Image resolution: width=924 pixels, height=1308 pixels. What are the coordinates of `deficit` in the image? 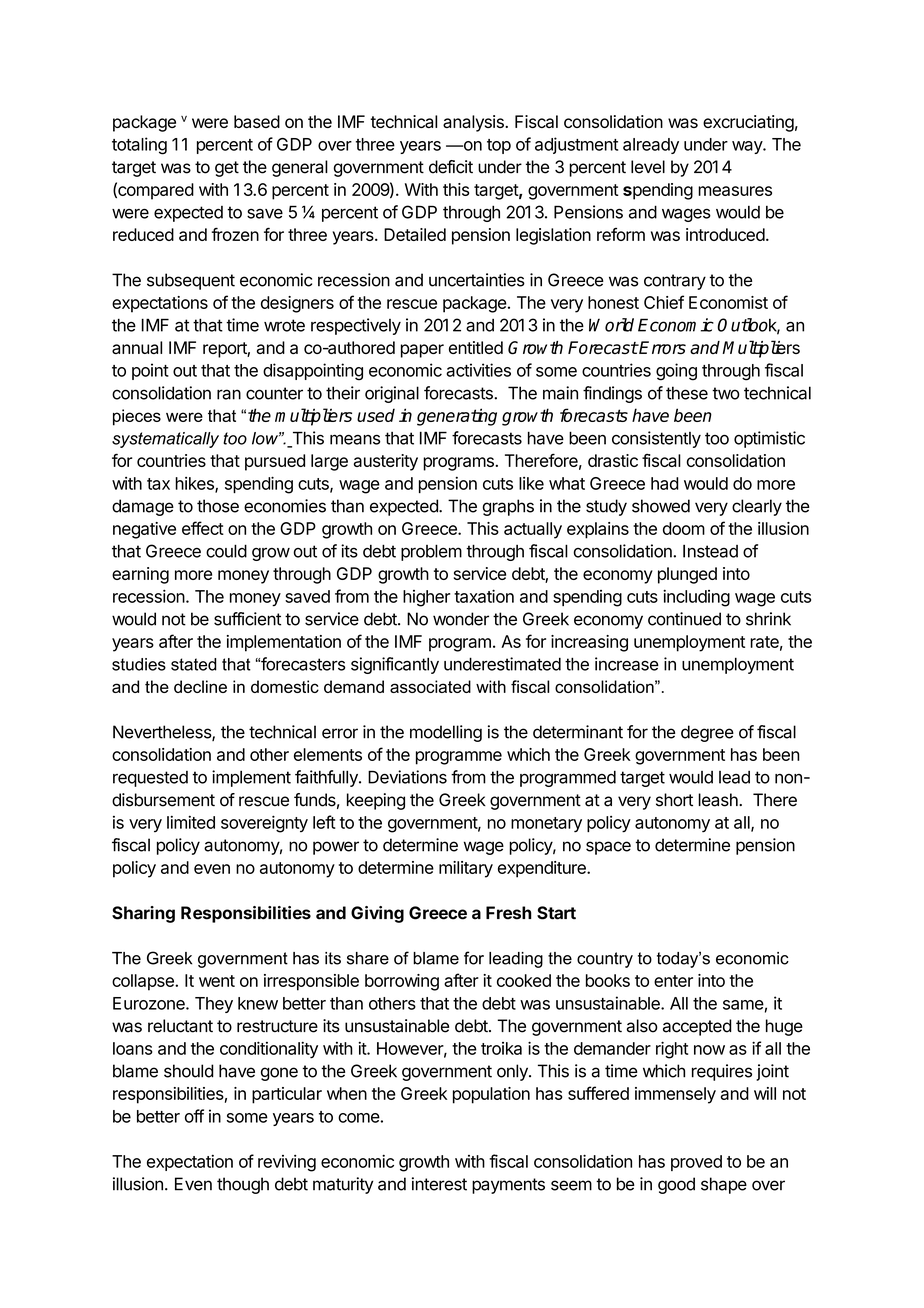 It's located at (451, 167).
